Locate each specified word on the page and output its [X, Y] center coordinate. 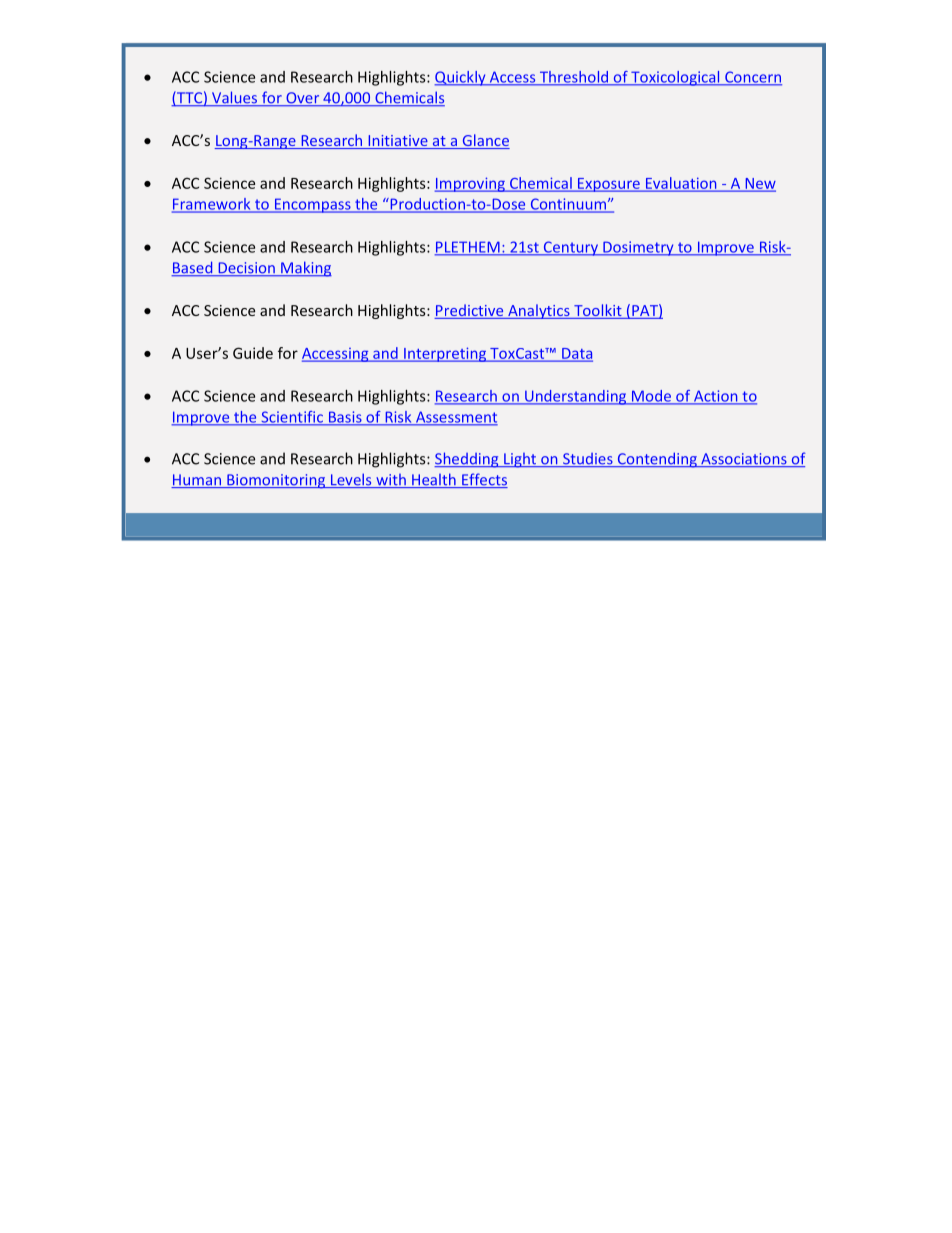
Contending [657, 460]
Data [576, 354]
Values [235, 98]
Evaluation [681, 184]
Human [197, 481]
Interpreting [445, 354]
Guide [253, 353]
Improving [471, 184]
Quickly [461, 78]
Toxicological [675, 78]
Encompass [312, 205]
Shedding [467, 460]
